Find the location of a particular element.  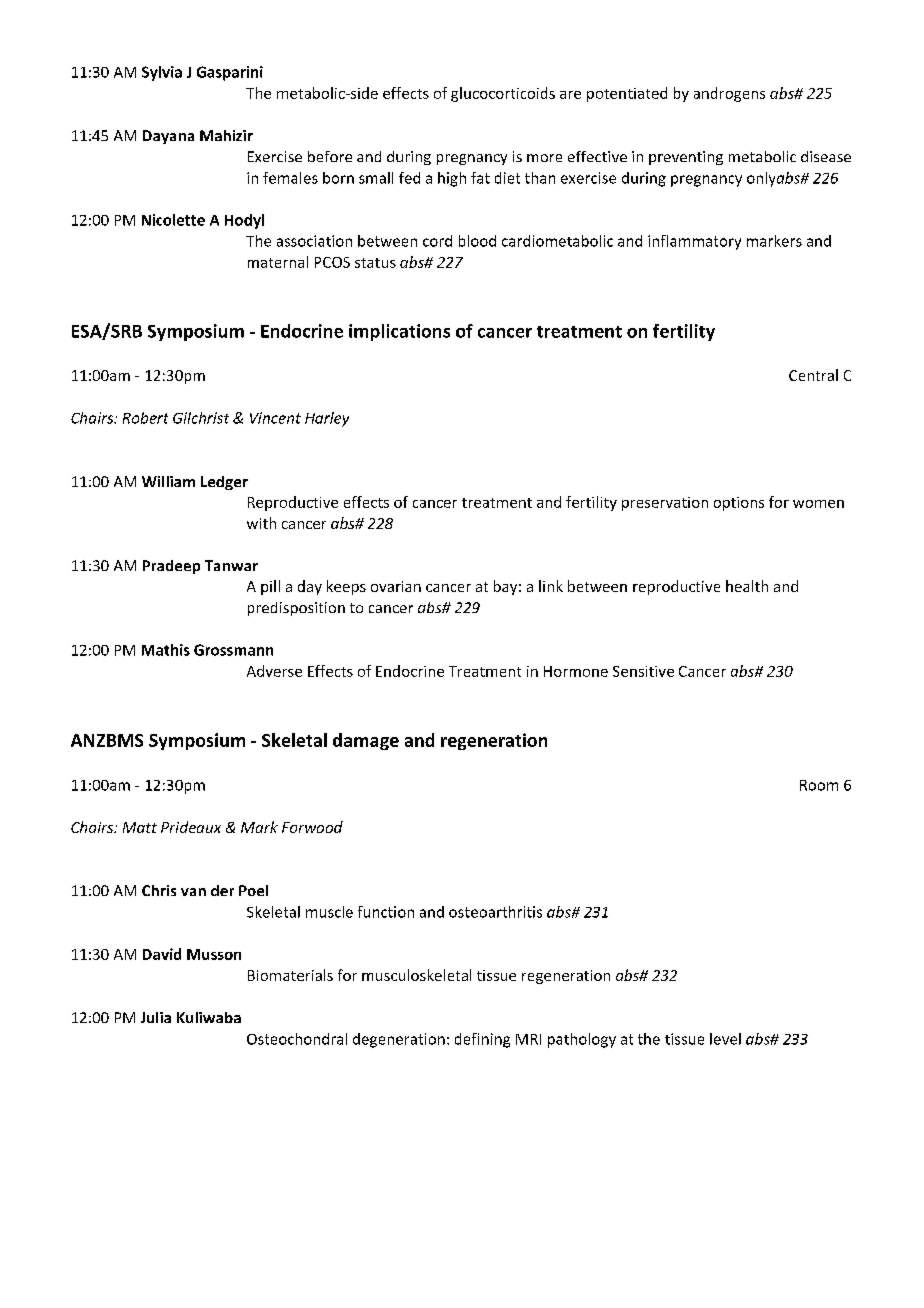

health is located at coordinates (747, 586).
